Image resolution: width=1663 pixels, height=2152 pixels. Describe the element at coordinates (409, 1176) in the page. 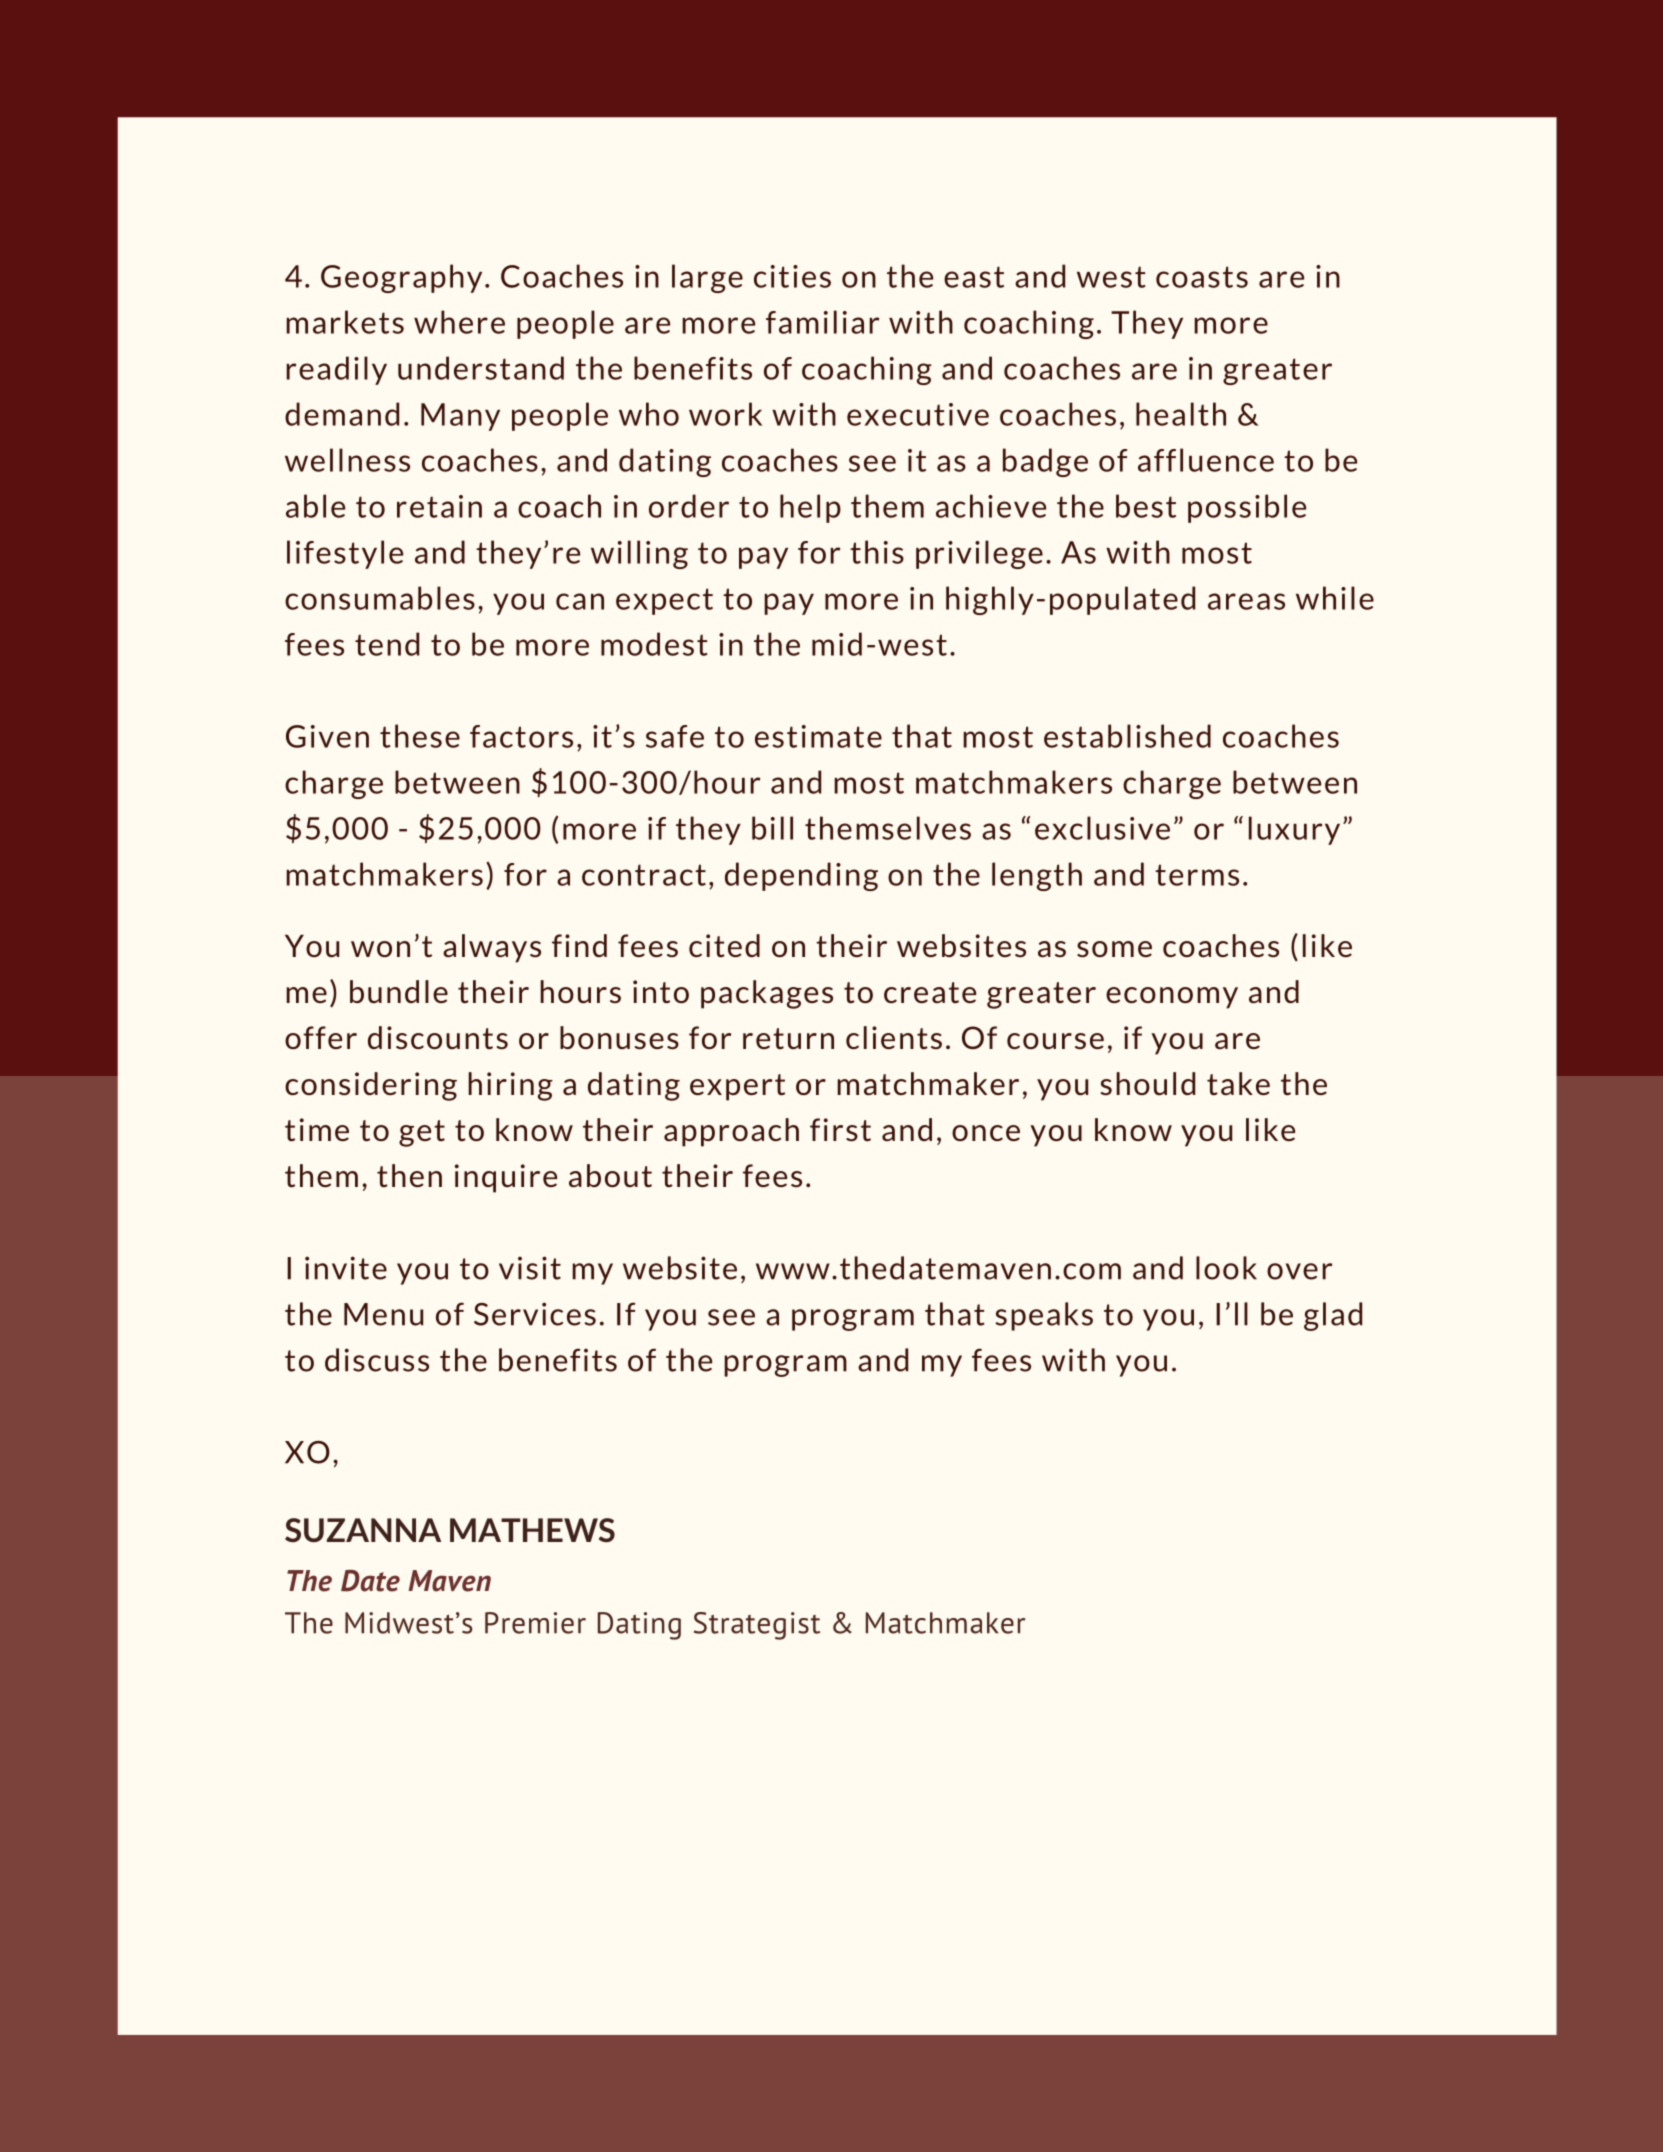

I see `then` at that location.
